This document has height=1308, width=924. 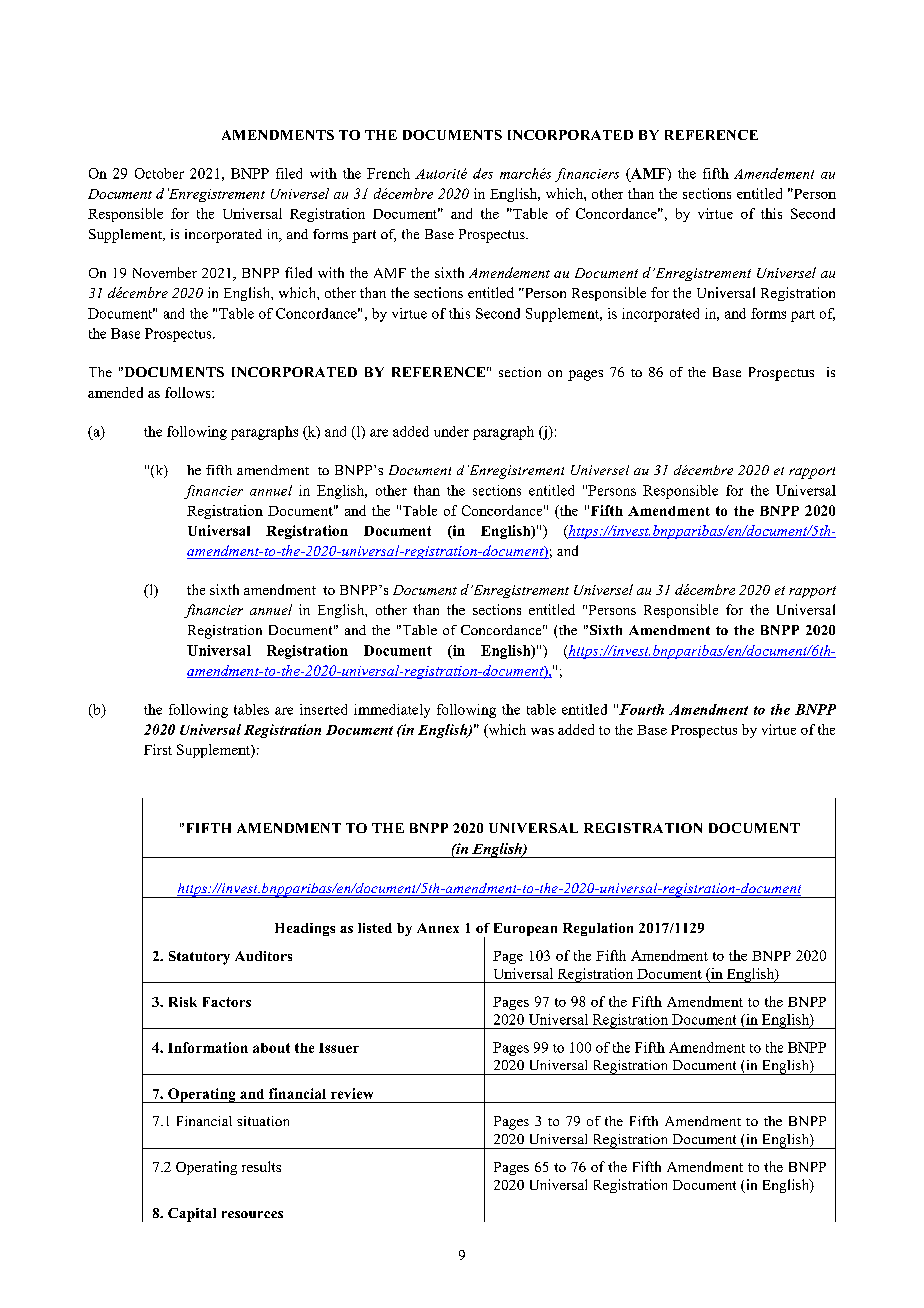 I want to click on French, so click(x=388, y=173).
